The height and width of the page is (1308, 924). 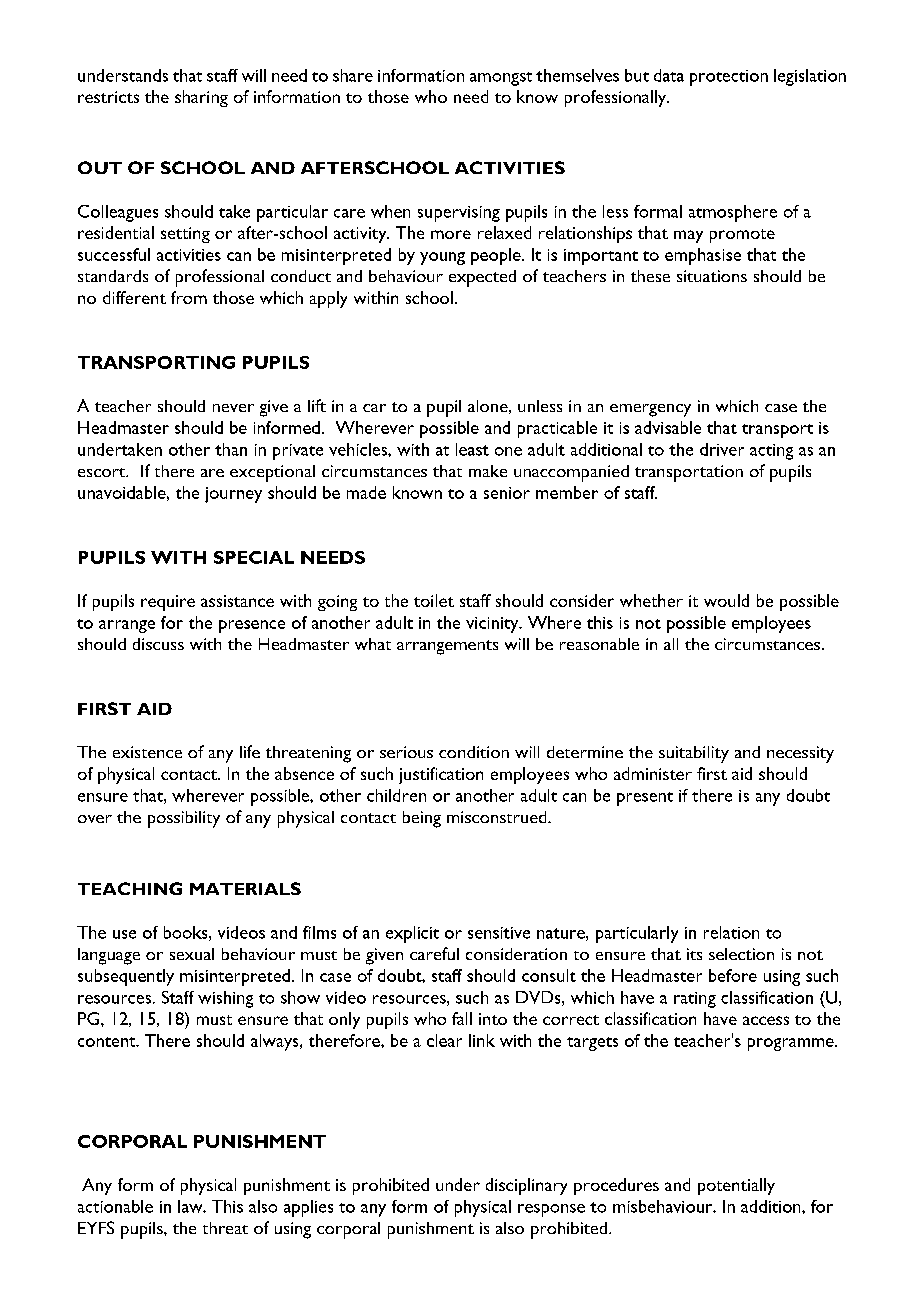 I want to click on amongst, so click(x=501, y=79).
